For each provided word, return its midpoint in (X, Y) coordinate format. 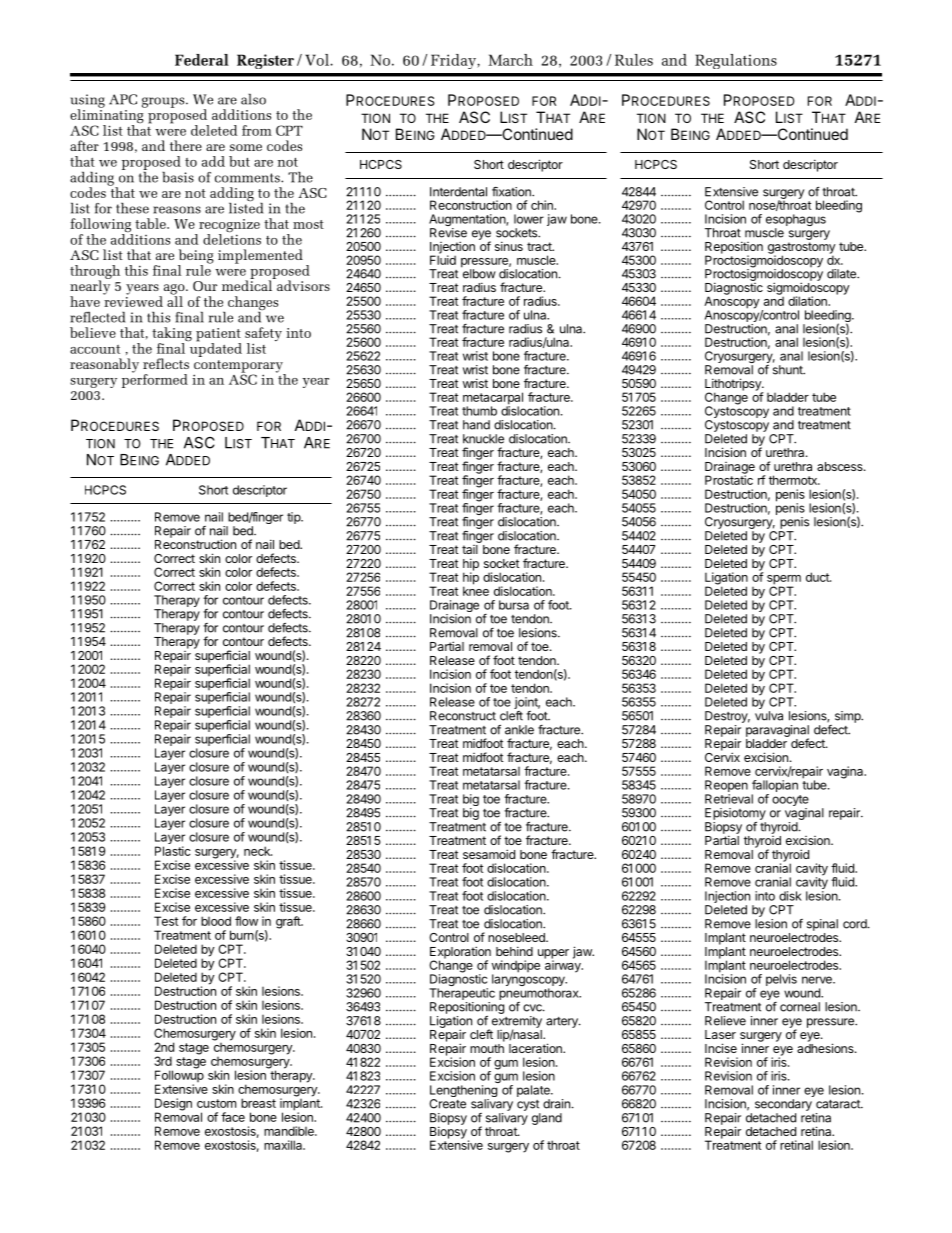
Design (173, 1105)
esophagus (796, 221)
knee (476, 590)
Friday (454, 61)
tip (294, 518)
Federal (202, 60)
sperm (784, 581)
